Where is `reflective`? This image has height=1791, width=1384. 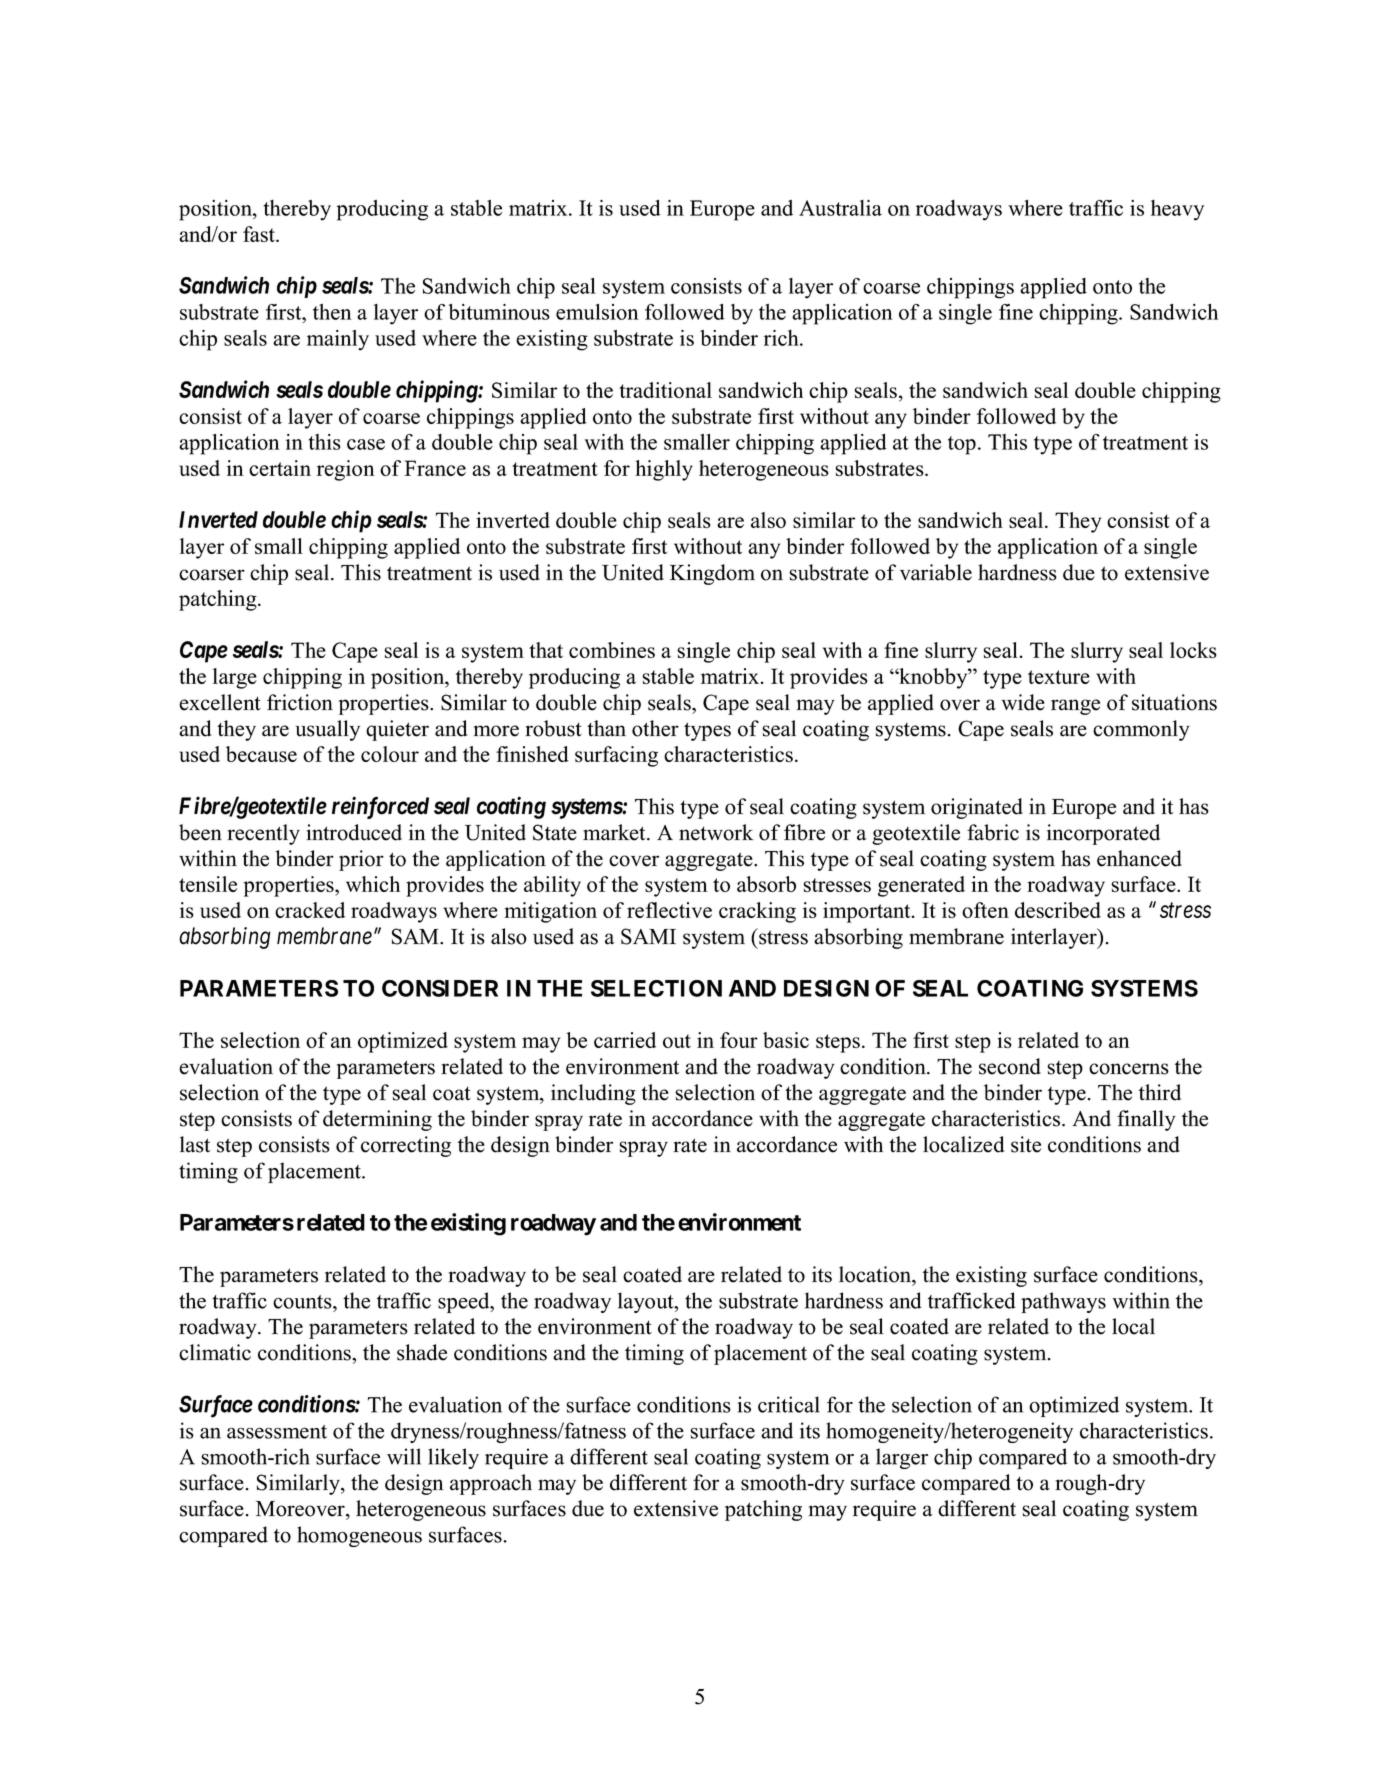
reflective is located at coordinates (669, 910).
